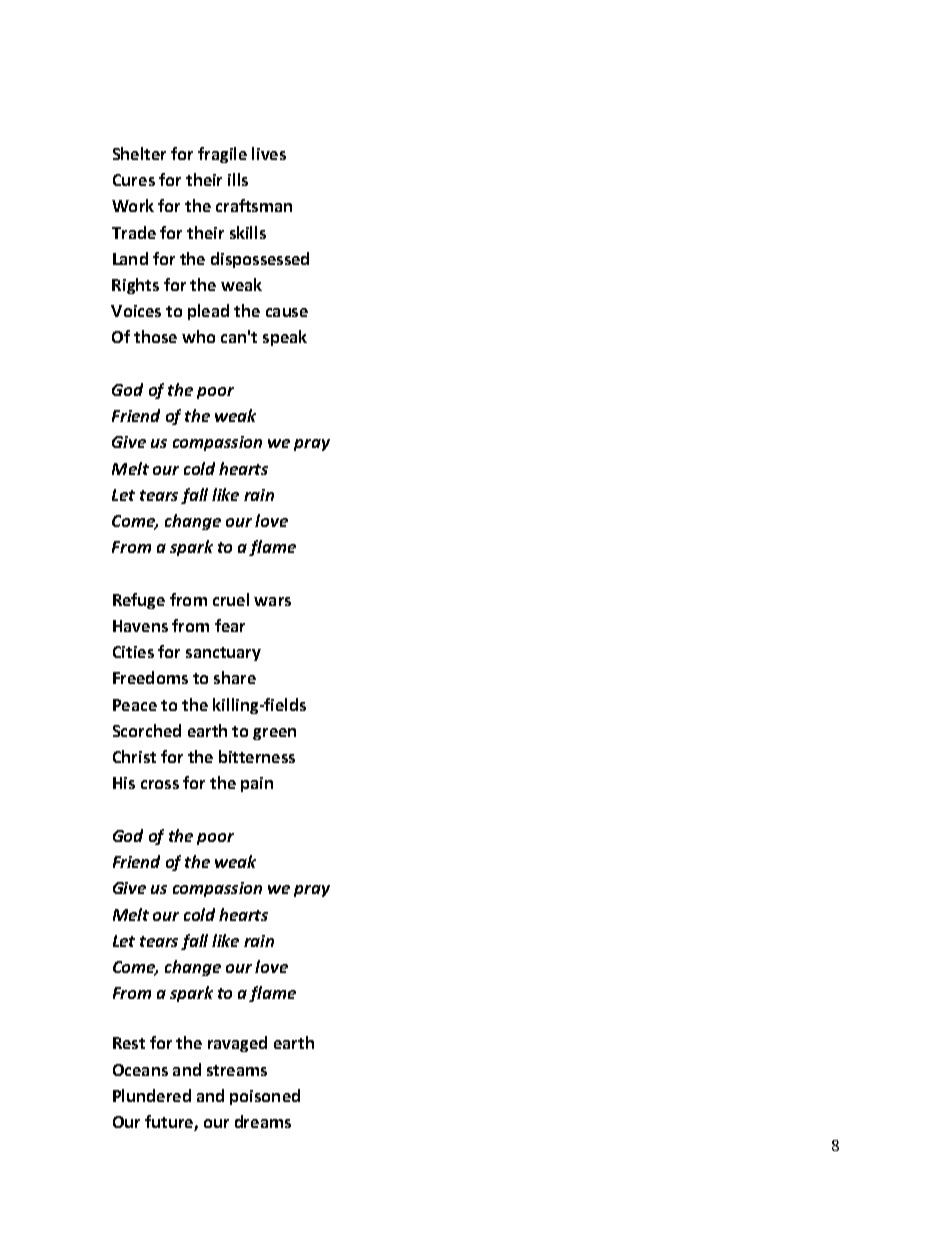  Describe the element at coordinates (265, 1097) in the screenshot. I see `poisoned` at that location.
